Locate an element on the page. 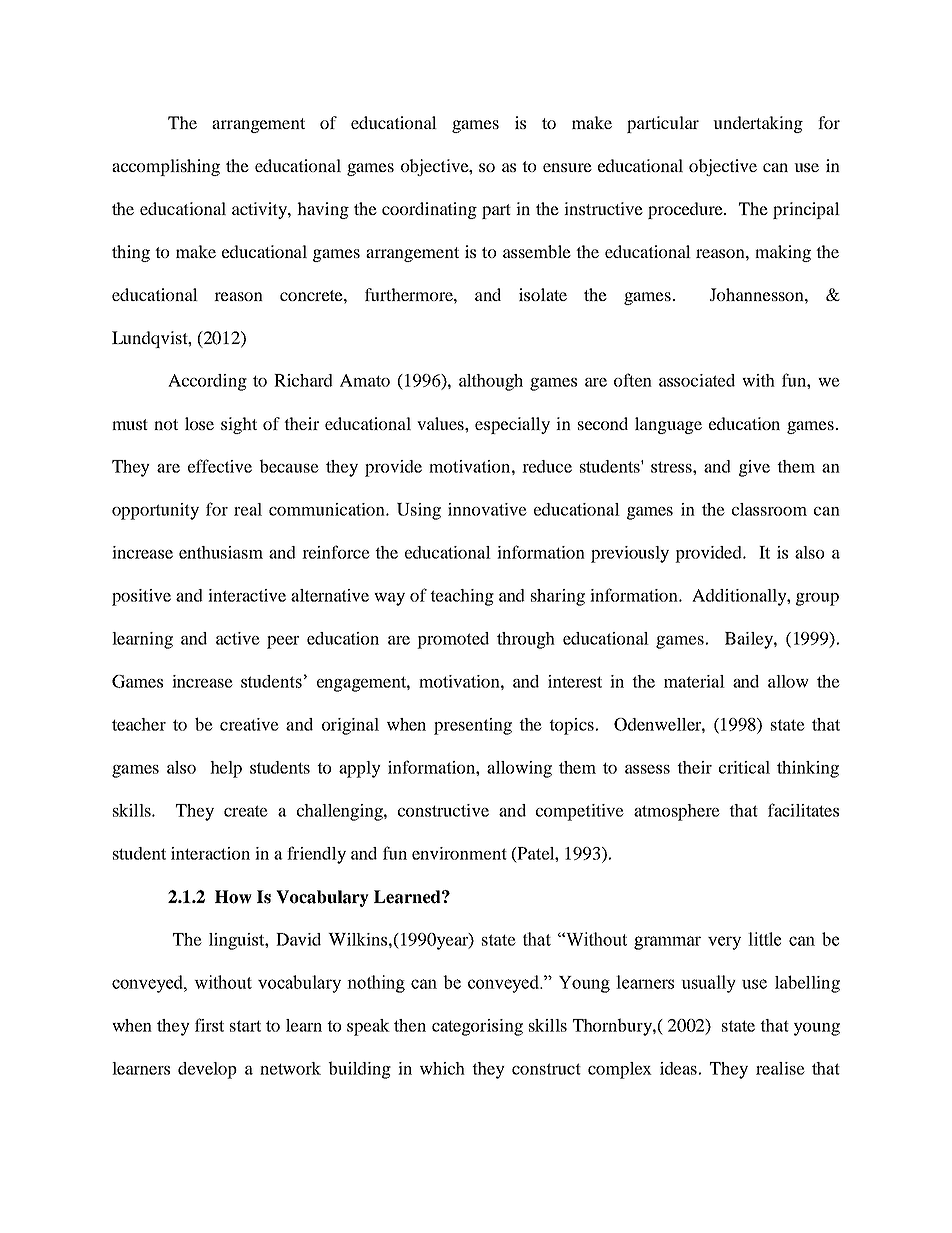  first is located at coordinates (209, 1025).
